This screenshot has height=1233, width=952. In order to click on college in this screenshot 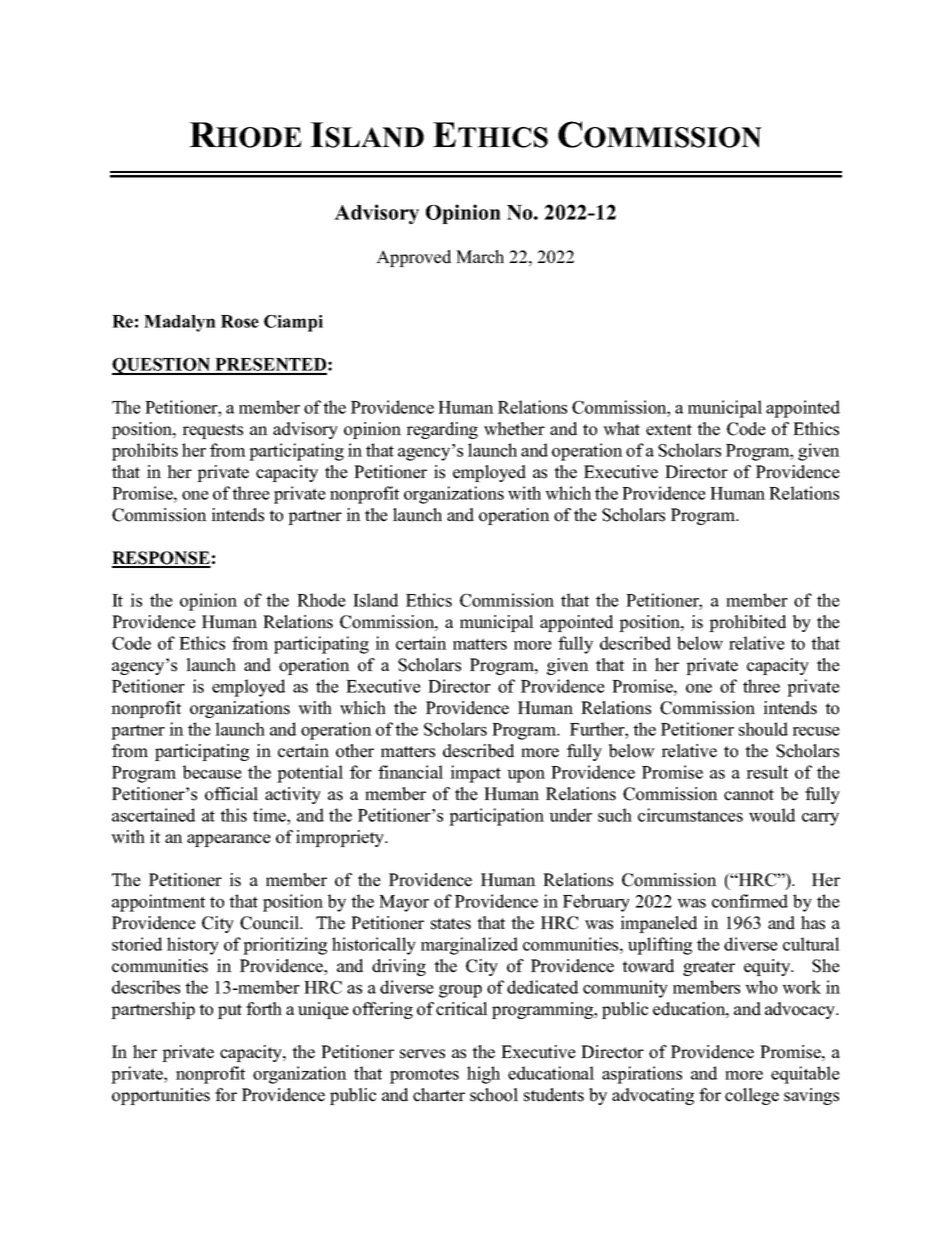, I will do `click(752, 1096)`.
